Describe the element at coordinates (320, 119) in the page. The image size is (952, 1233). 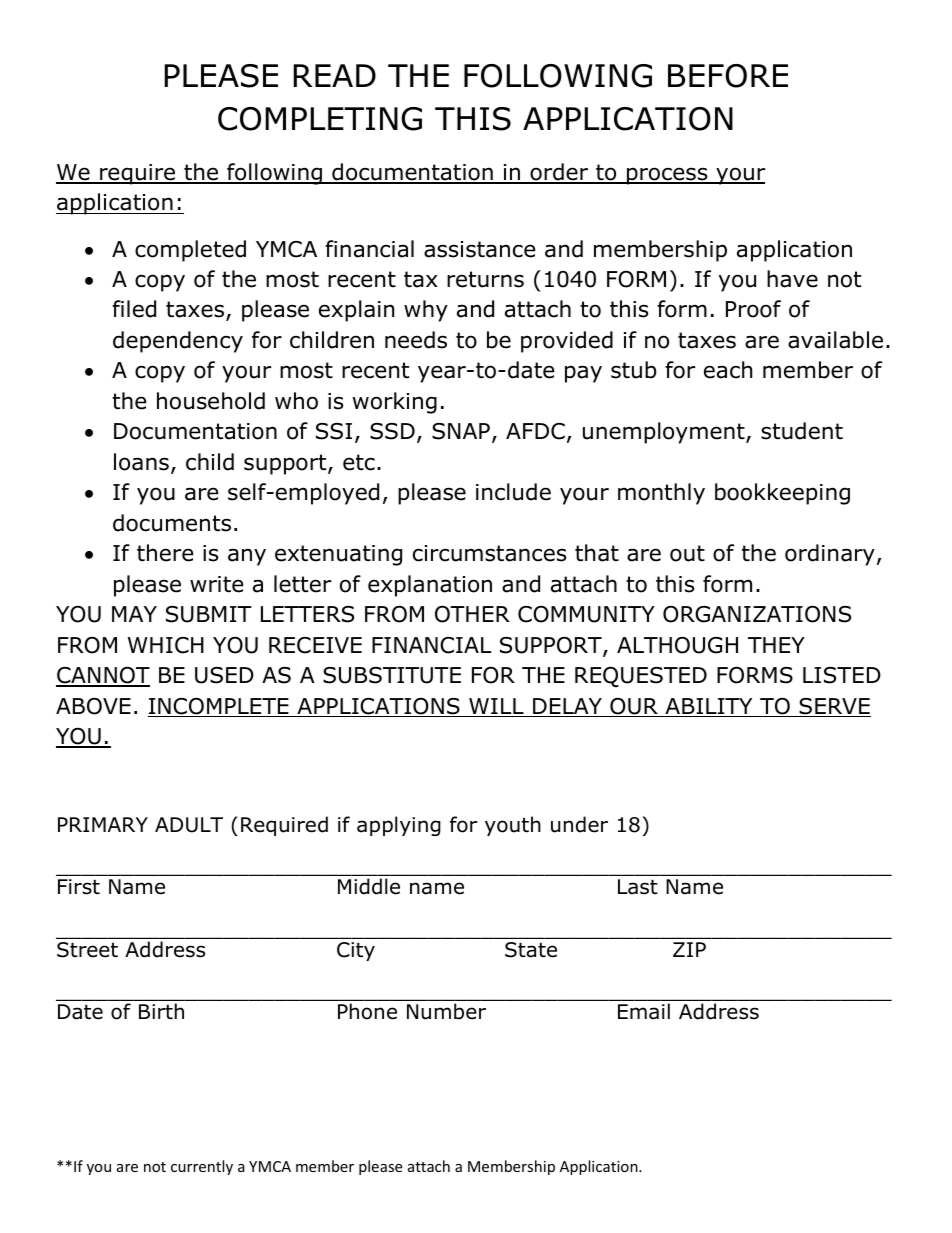
I see `COMPLETING` at that location.
